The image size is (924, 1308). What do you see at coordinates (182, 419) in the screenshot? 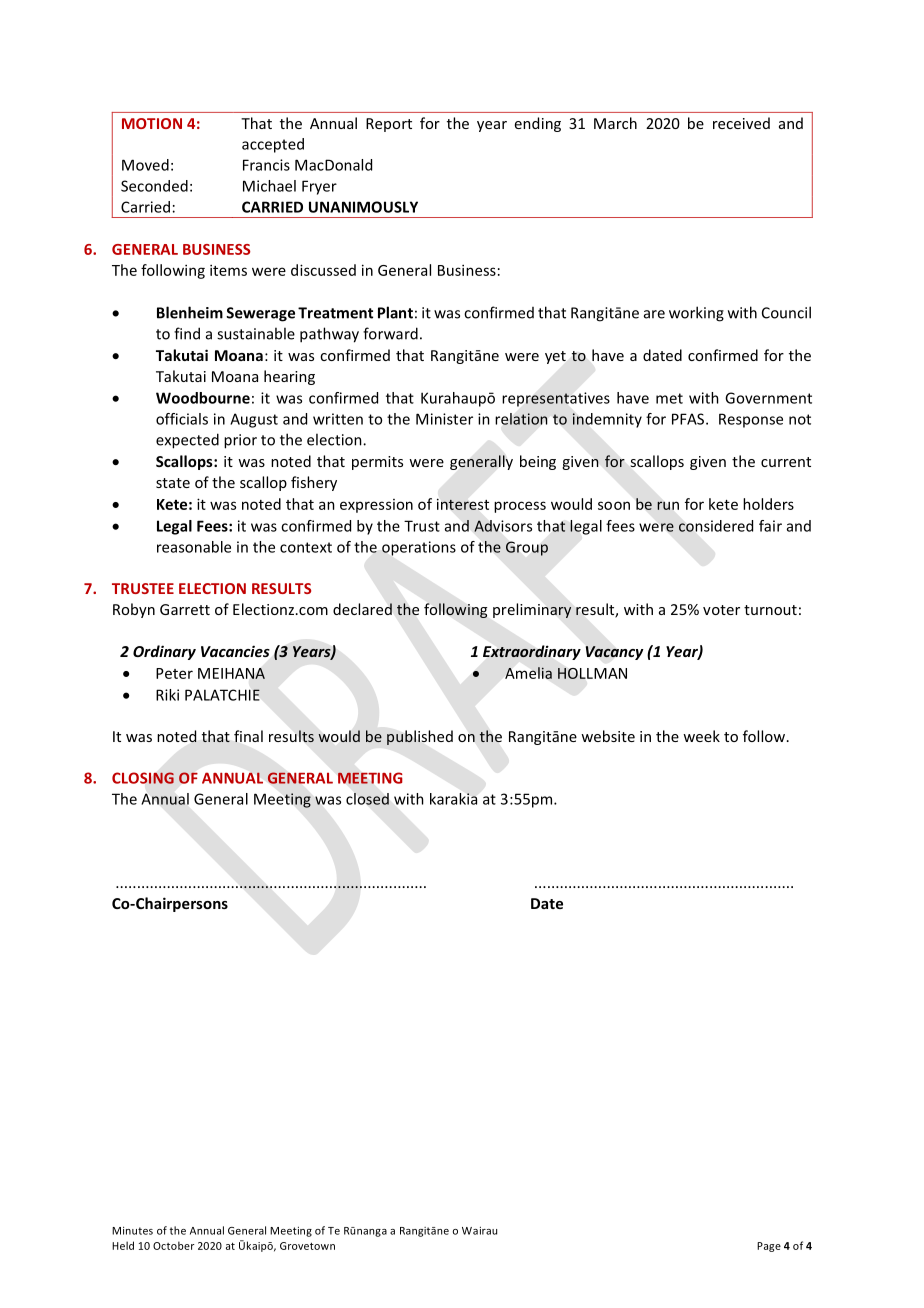
I see `officials` at bounding box center [182, 419].
